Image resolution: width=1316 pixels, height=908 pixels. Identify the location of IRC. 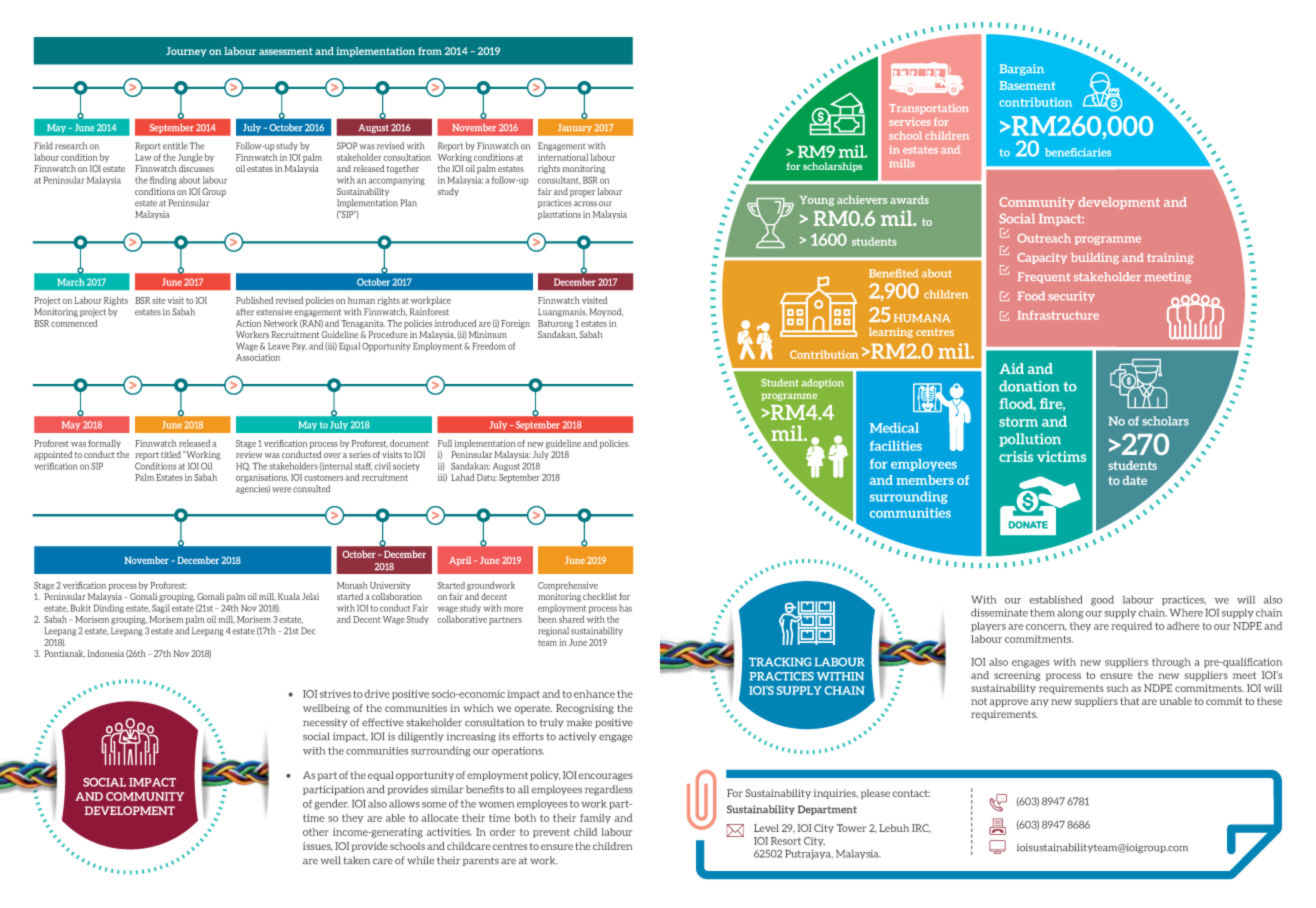
(921, 828).
